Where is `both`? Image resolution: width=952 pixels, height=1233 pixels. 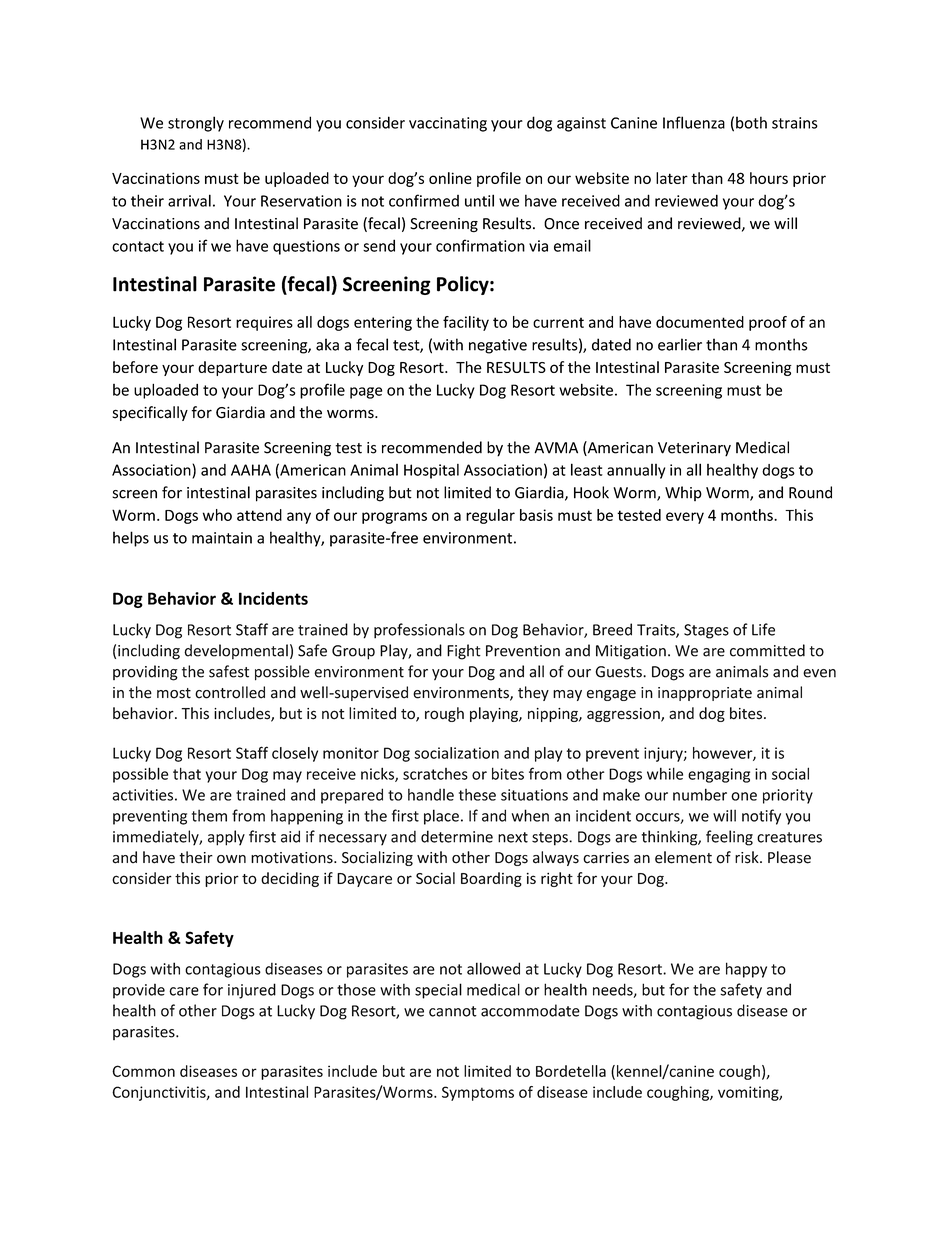
both is located at coordinates (751, 122).
